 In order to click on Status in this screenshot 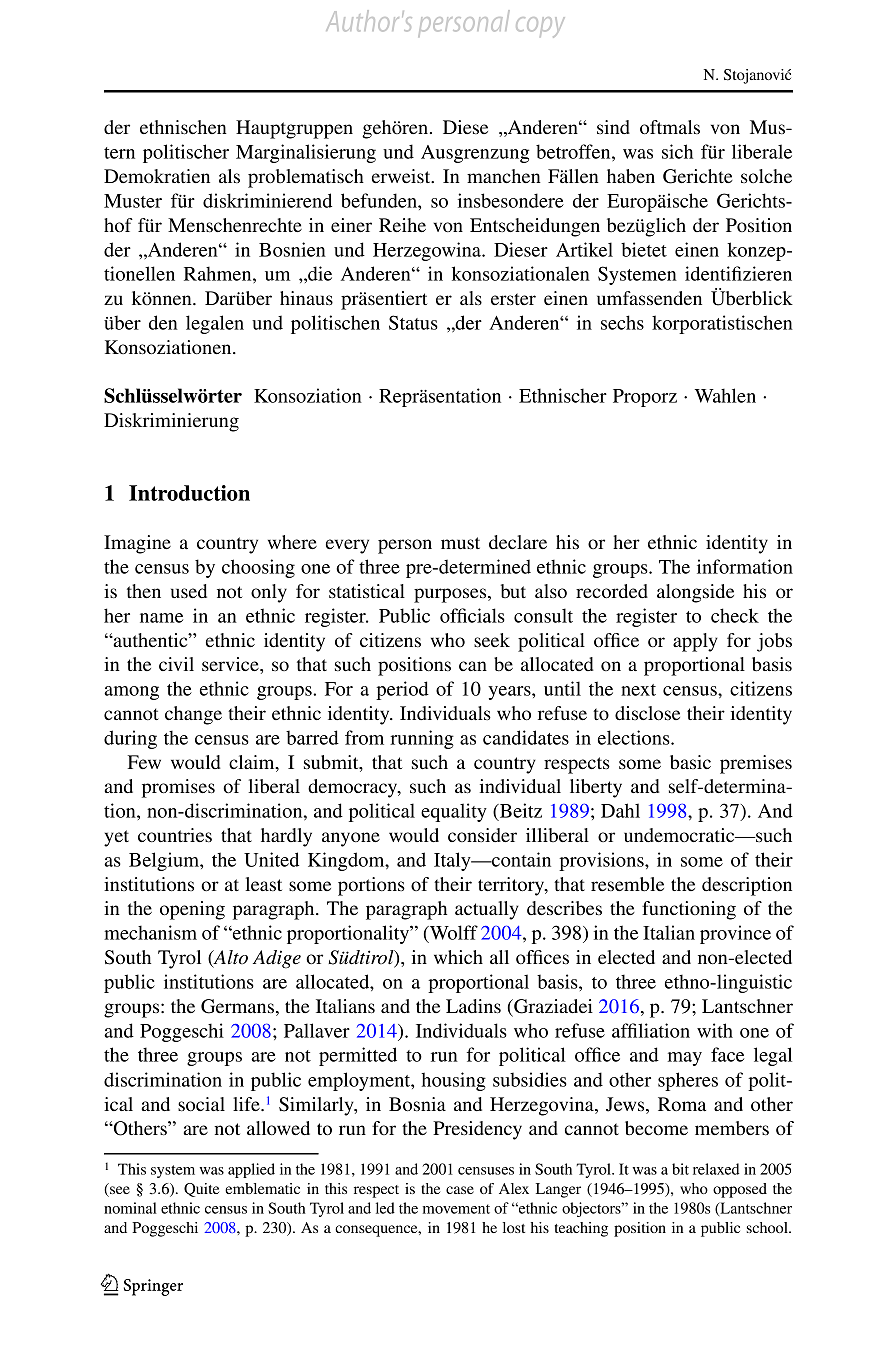, I will do `click(413, 322)`.
